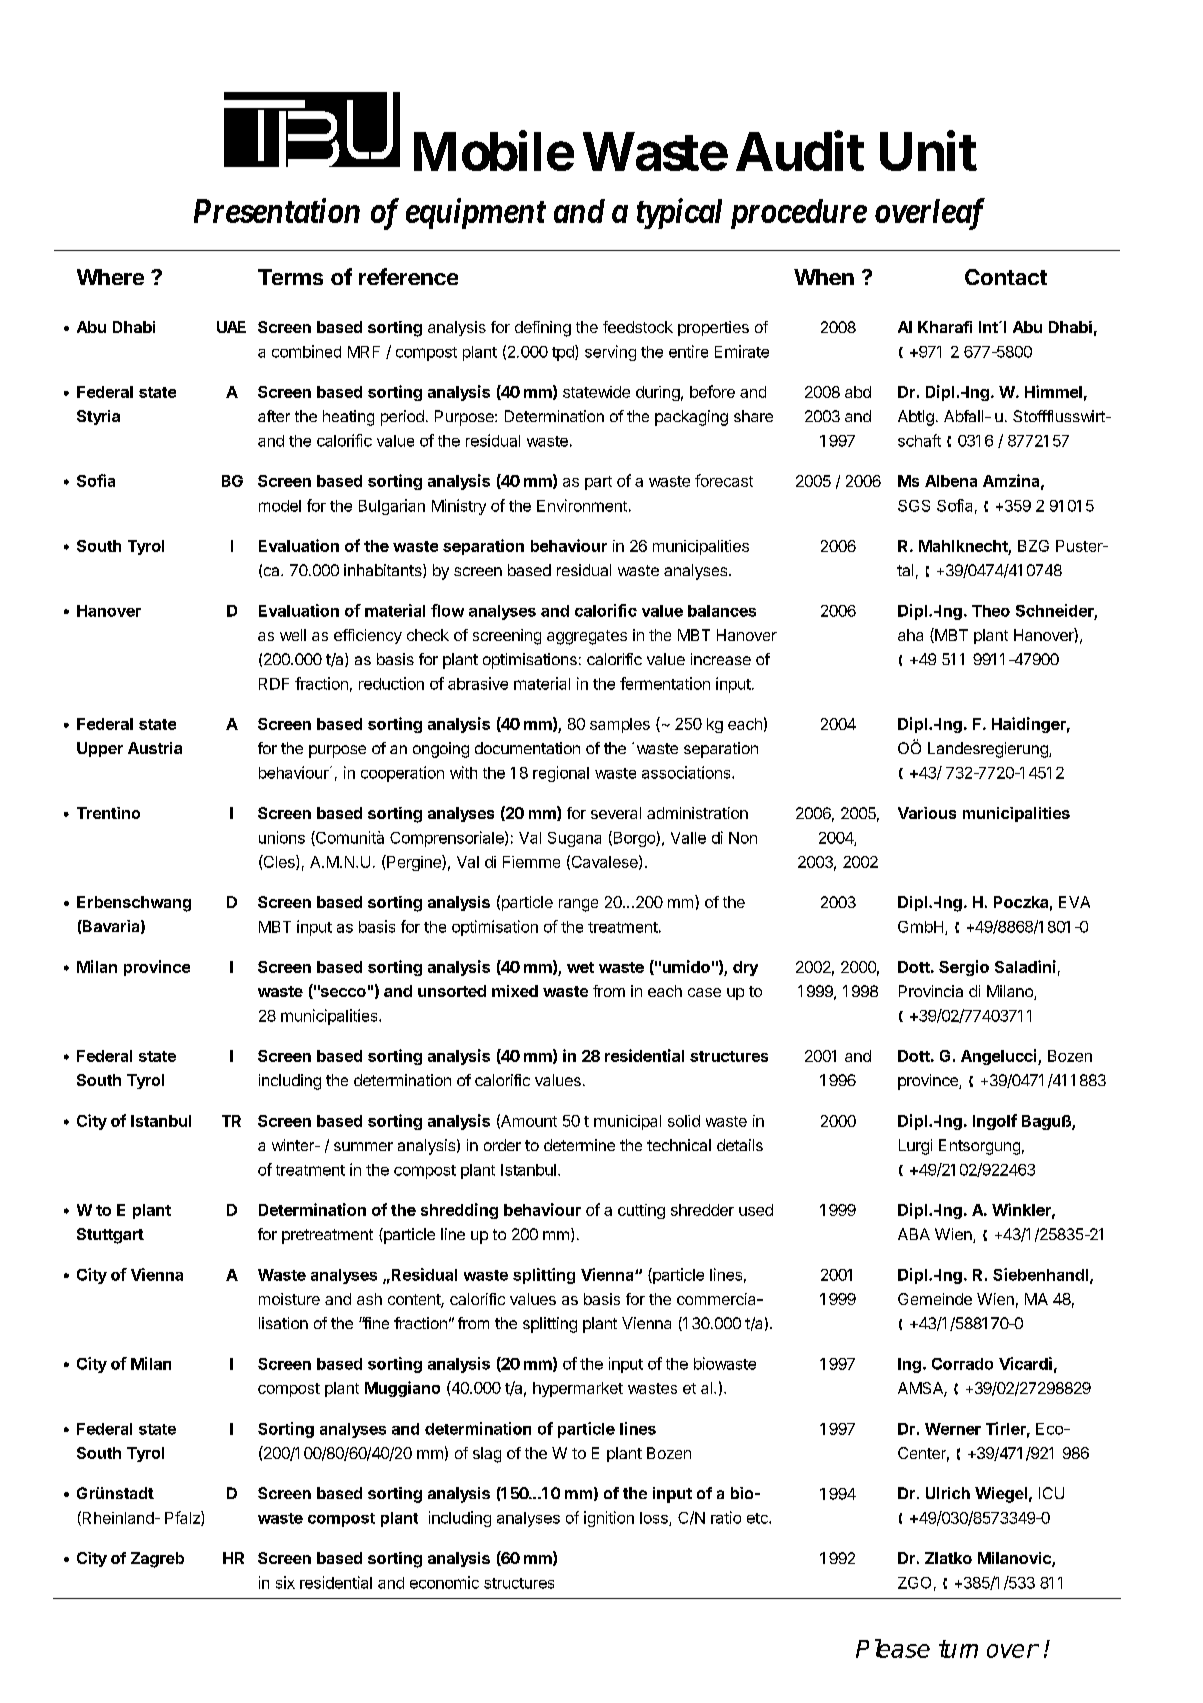  I want to click on turn, so click(958, 1649).
